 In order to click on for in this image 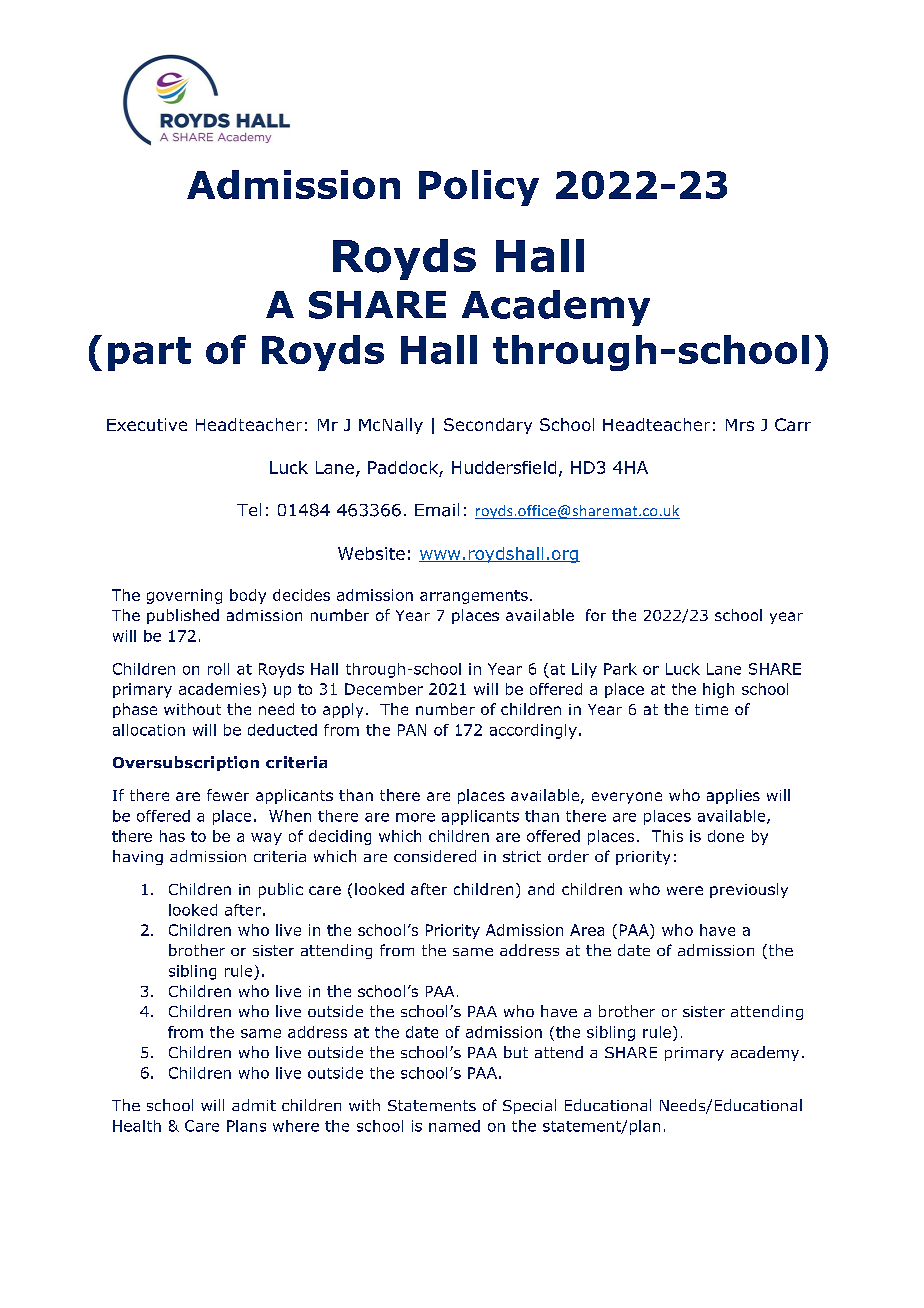, I will do `click(596, 615)`.
